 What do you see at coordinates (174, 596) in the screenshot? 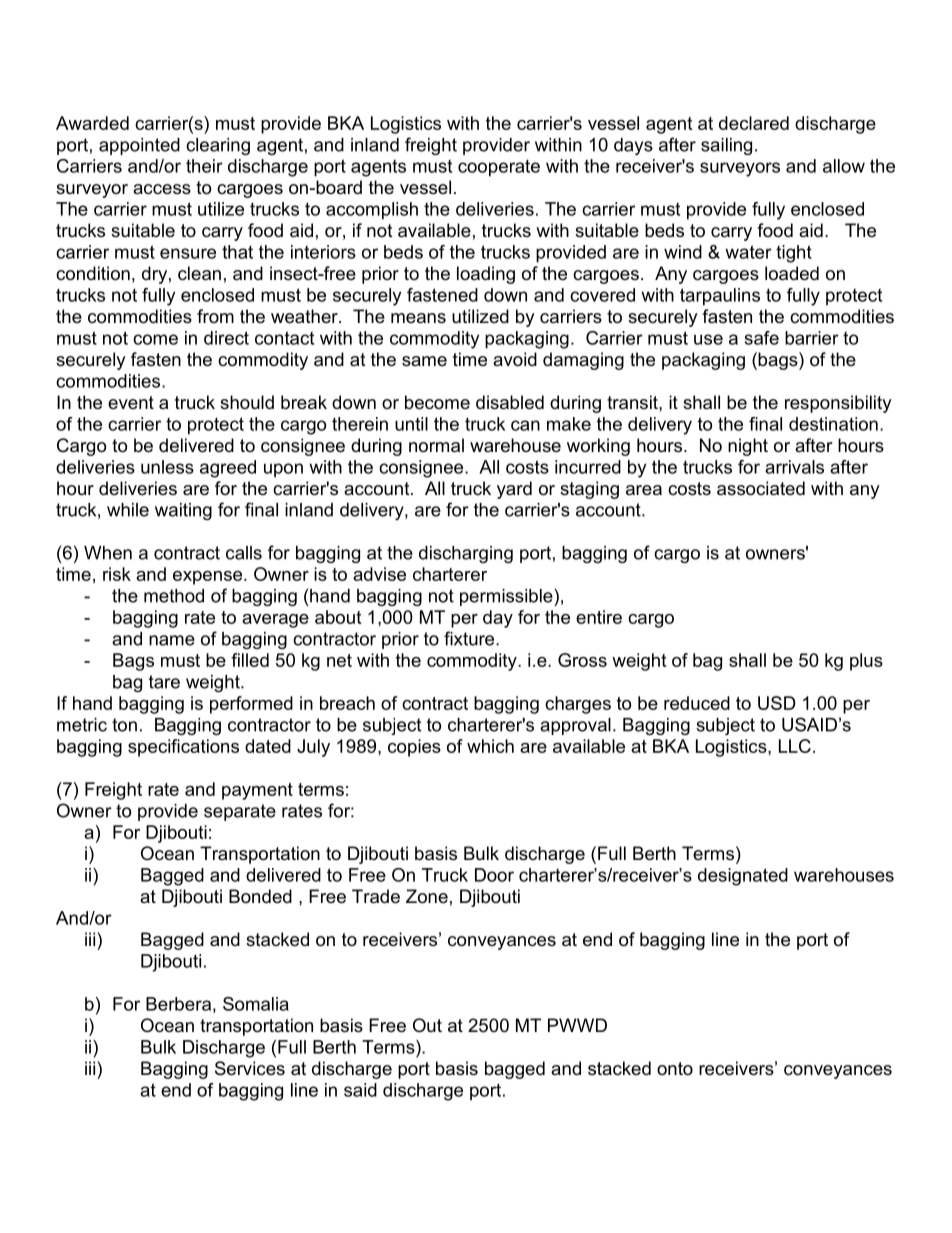
I see `method` at bounding box center [174, 596].
